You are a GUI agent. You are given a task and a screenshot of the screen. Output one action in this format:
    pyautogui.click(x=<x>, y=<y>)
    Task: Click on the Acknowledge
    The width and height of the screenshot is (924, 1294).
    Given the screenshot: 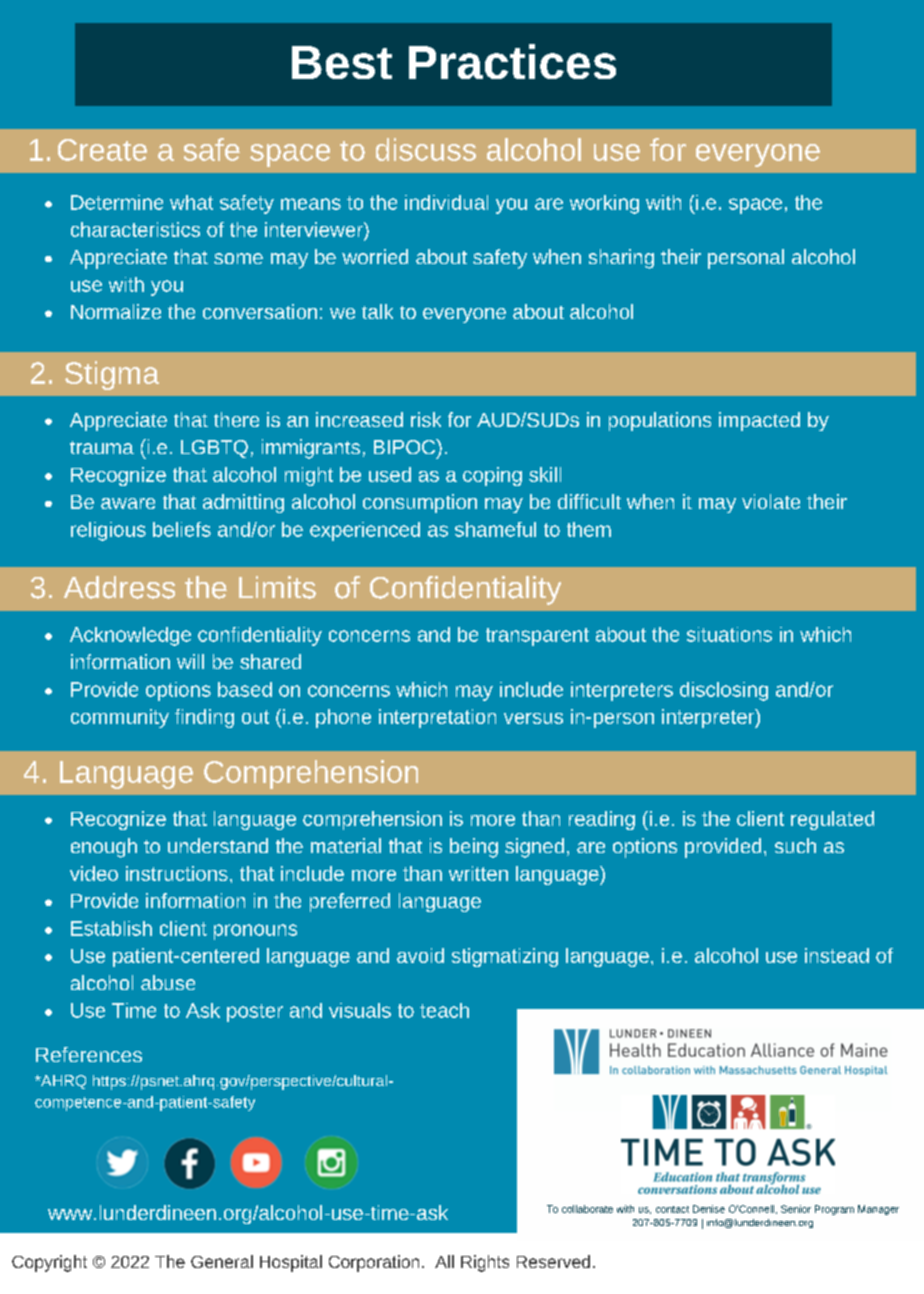 What is the action you would take?
    pyautogui.click(x=130, y=636)
